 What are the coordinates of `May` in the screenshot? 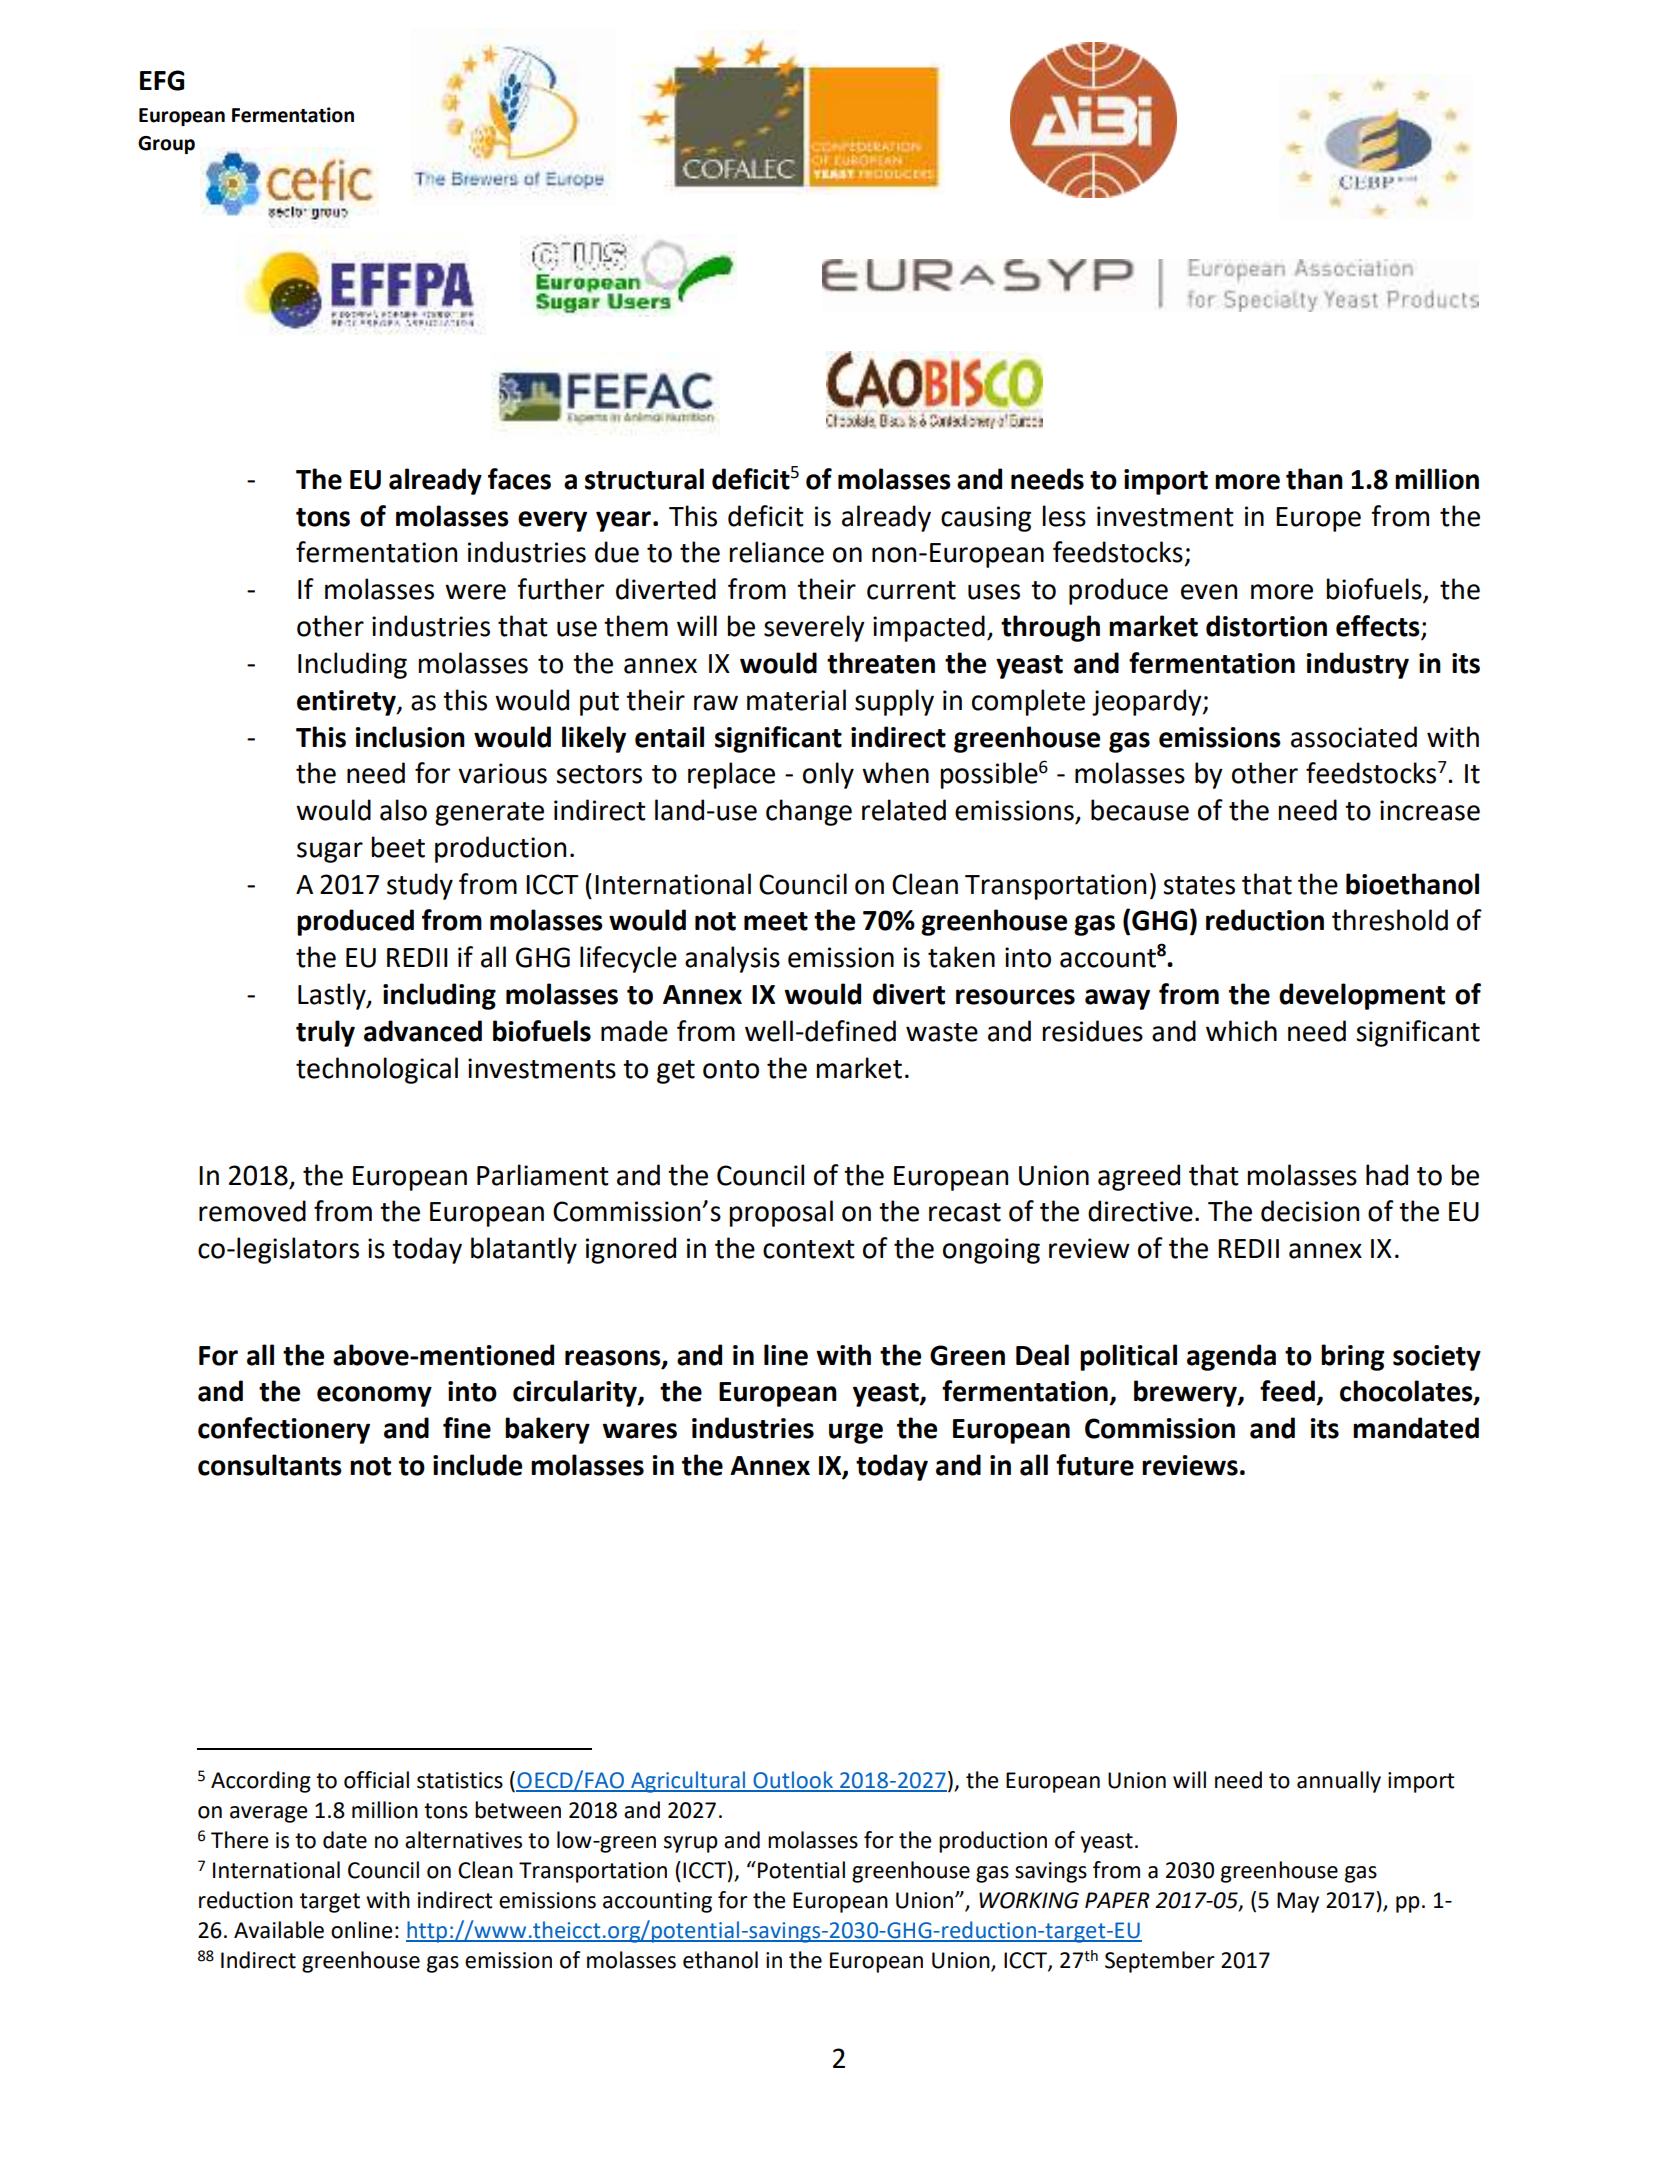 It's located at (1298, 1902).
